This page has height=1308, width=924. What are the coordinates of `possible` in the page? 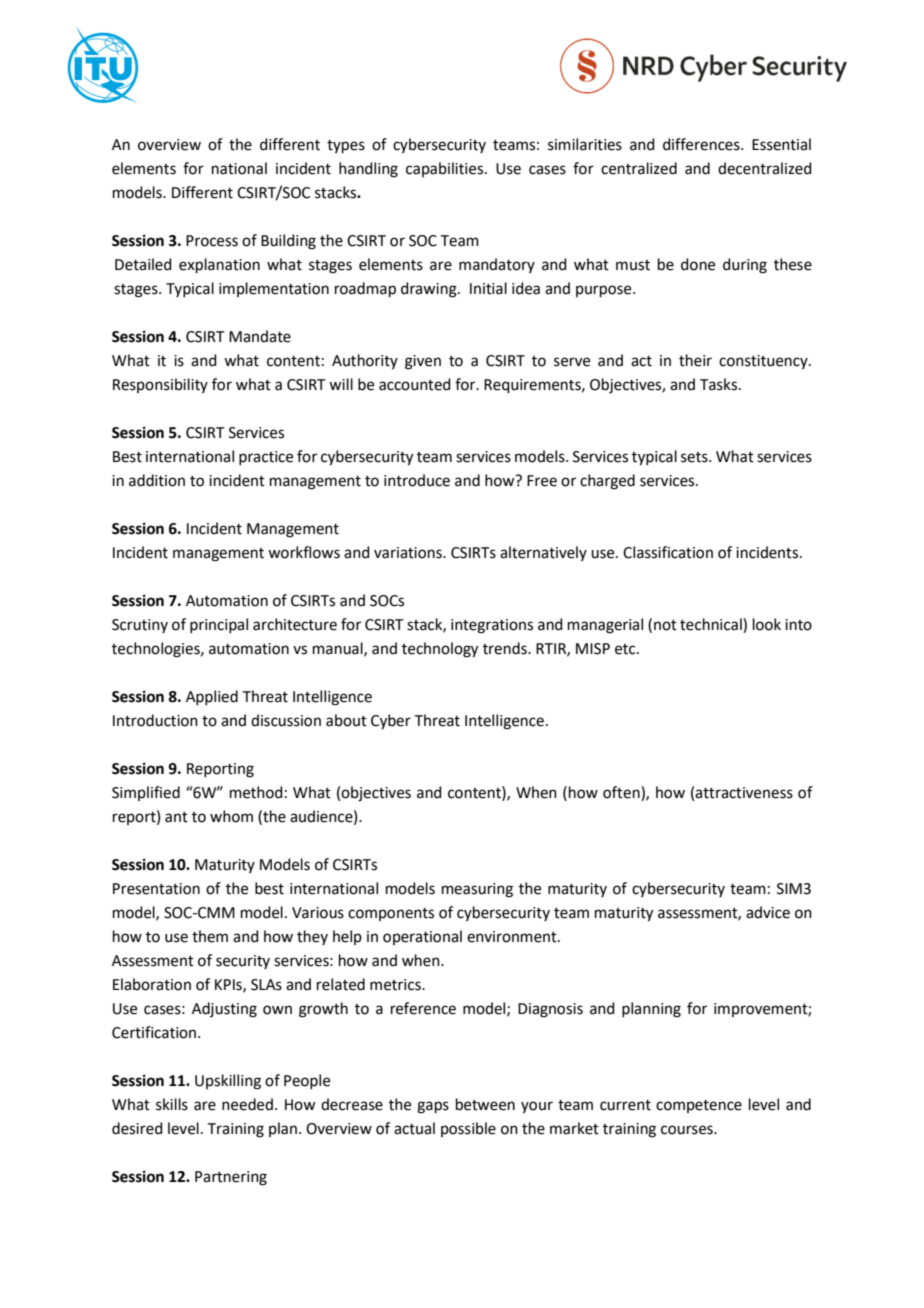 It's located at (468, 1129).
